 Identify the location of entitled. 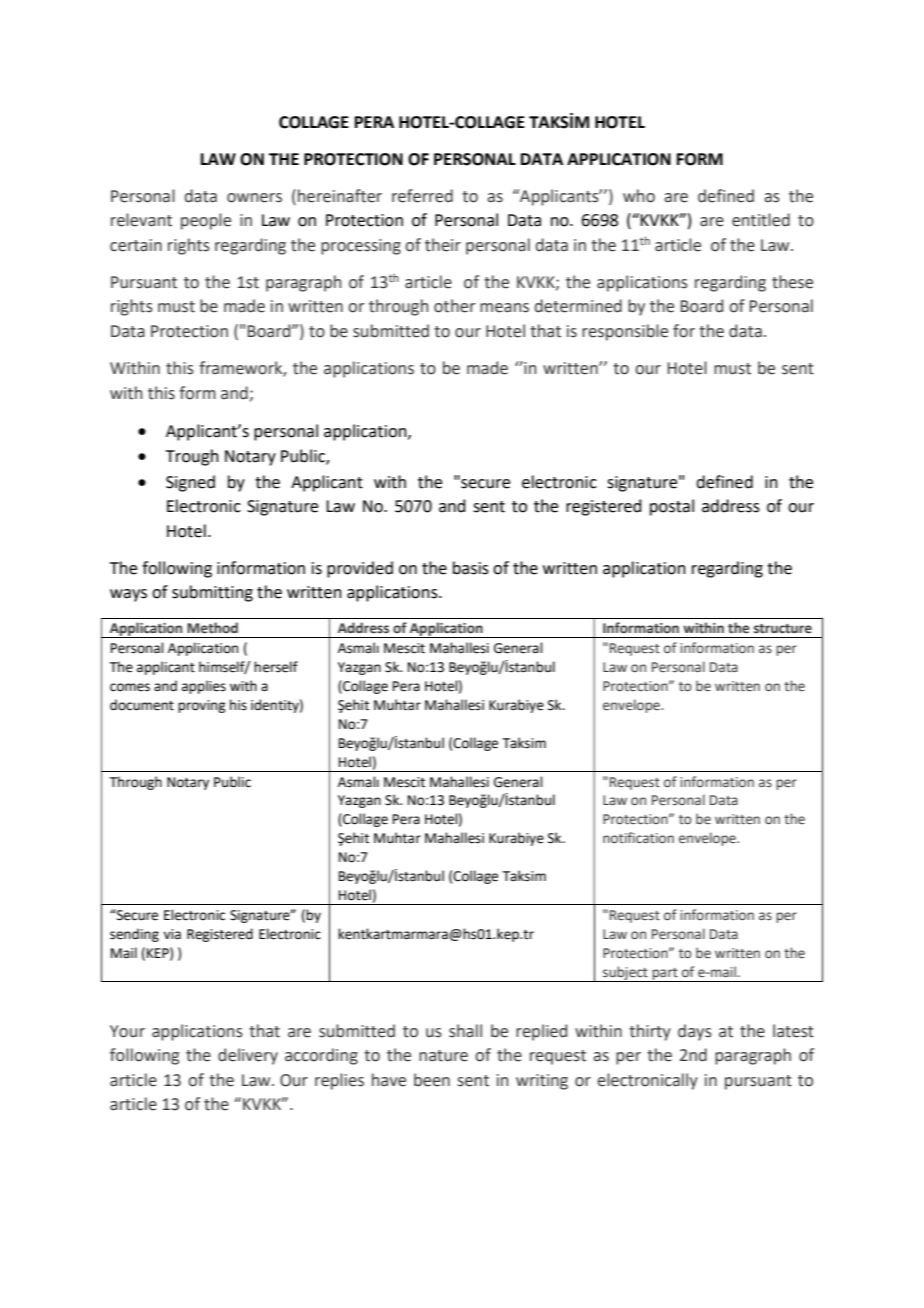
(761, 220).
